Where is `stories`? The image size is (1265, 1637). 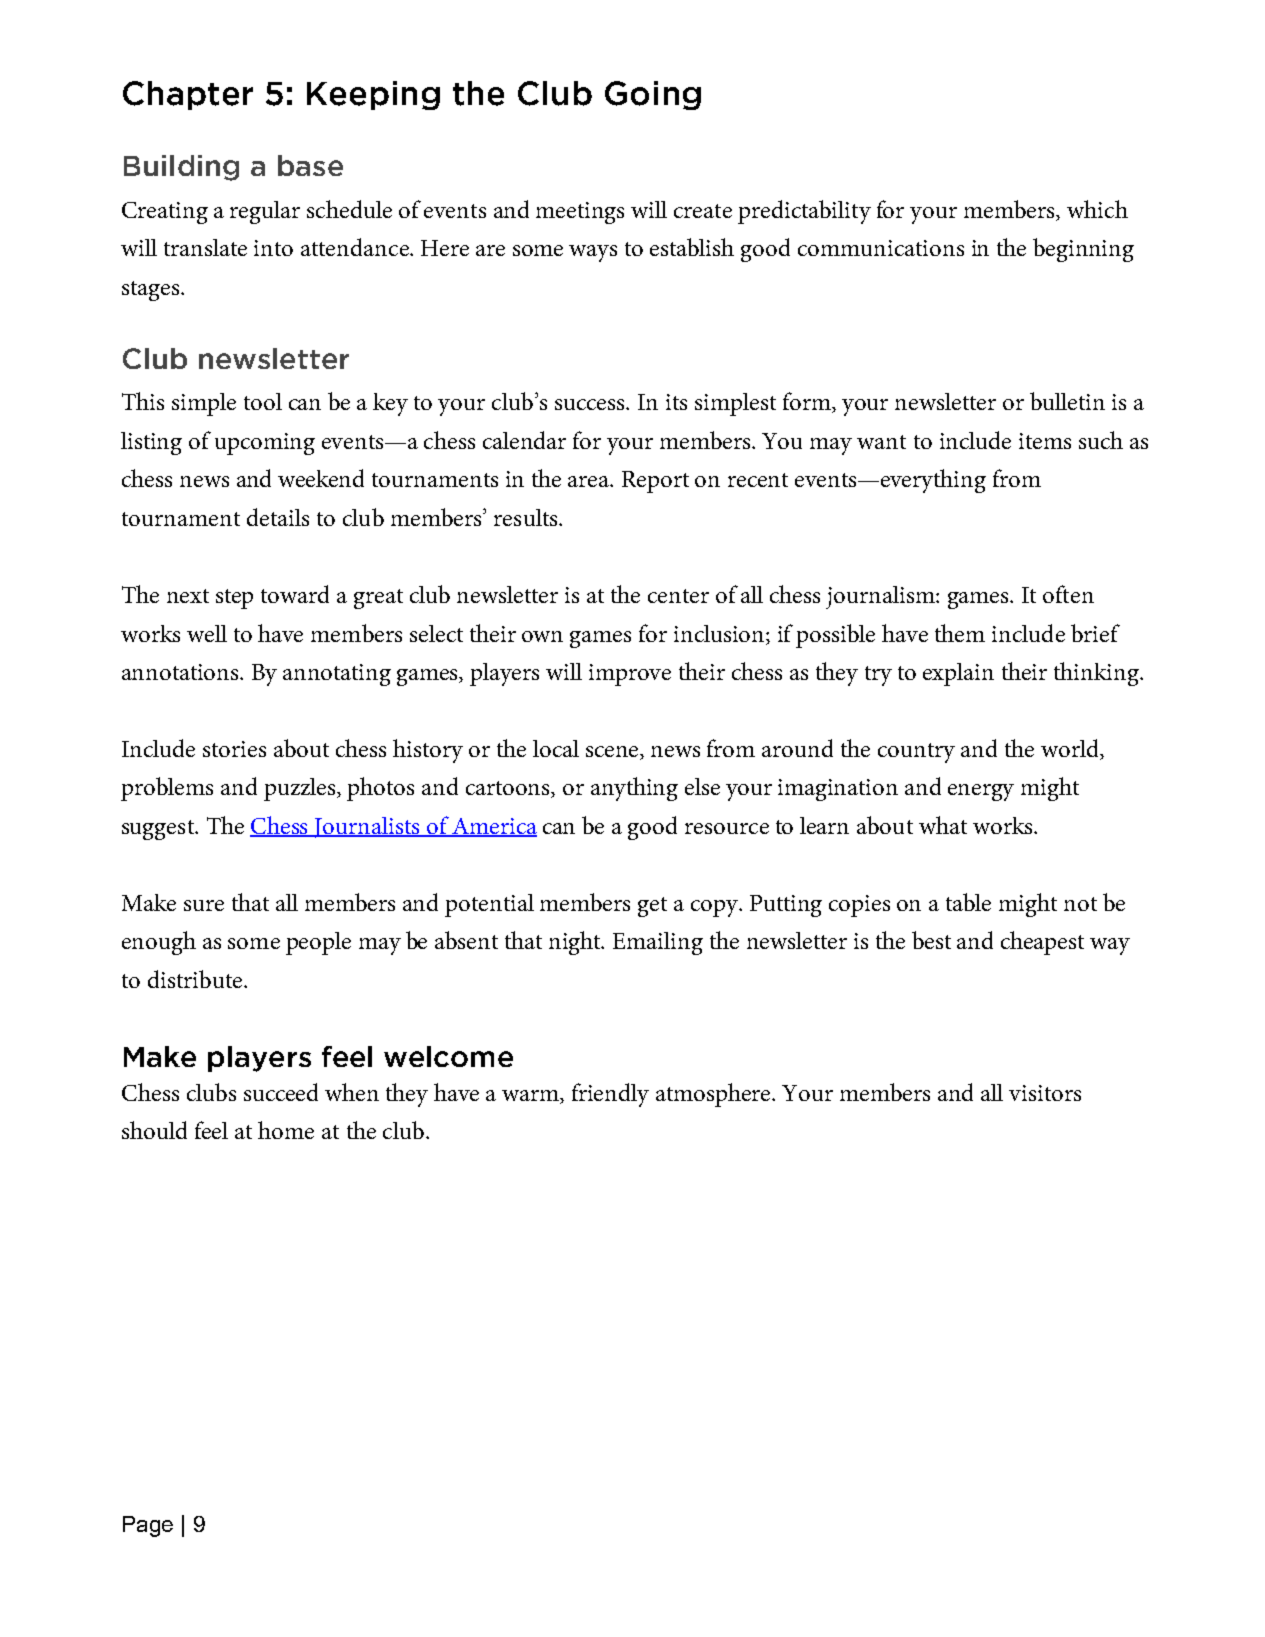
stories is located at coordinates (234, 749).
